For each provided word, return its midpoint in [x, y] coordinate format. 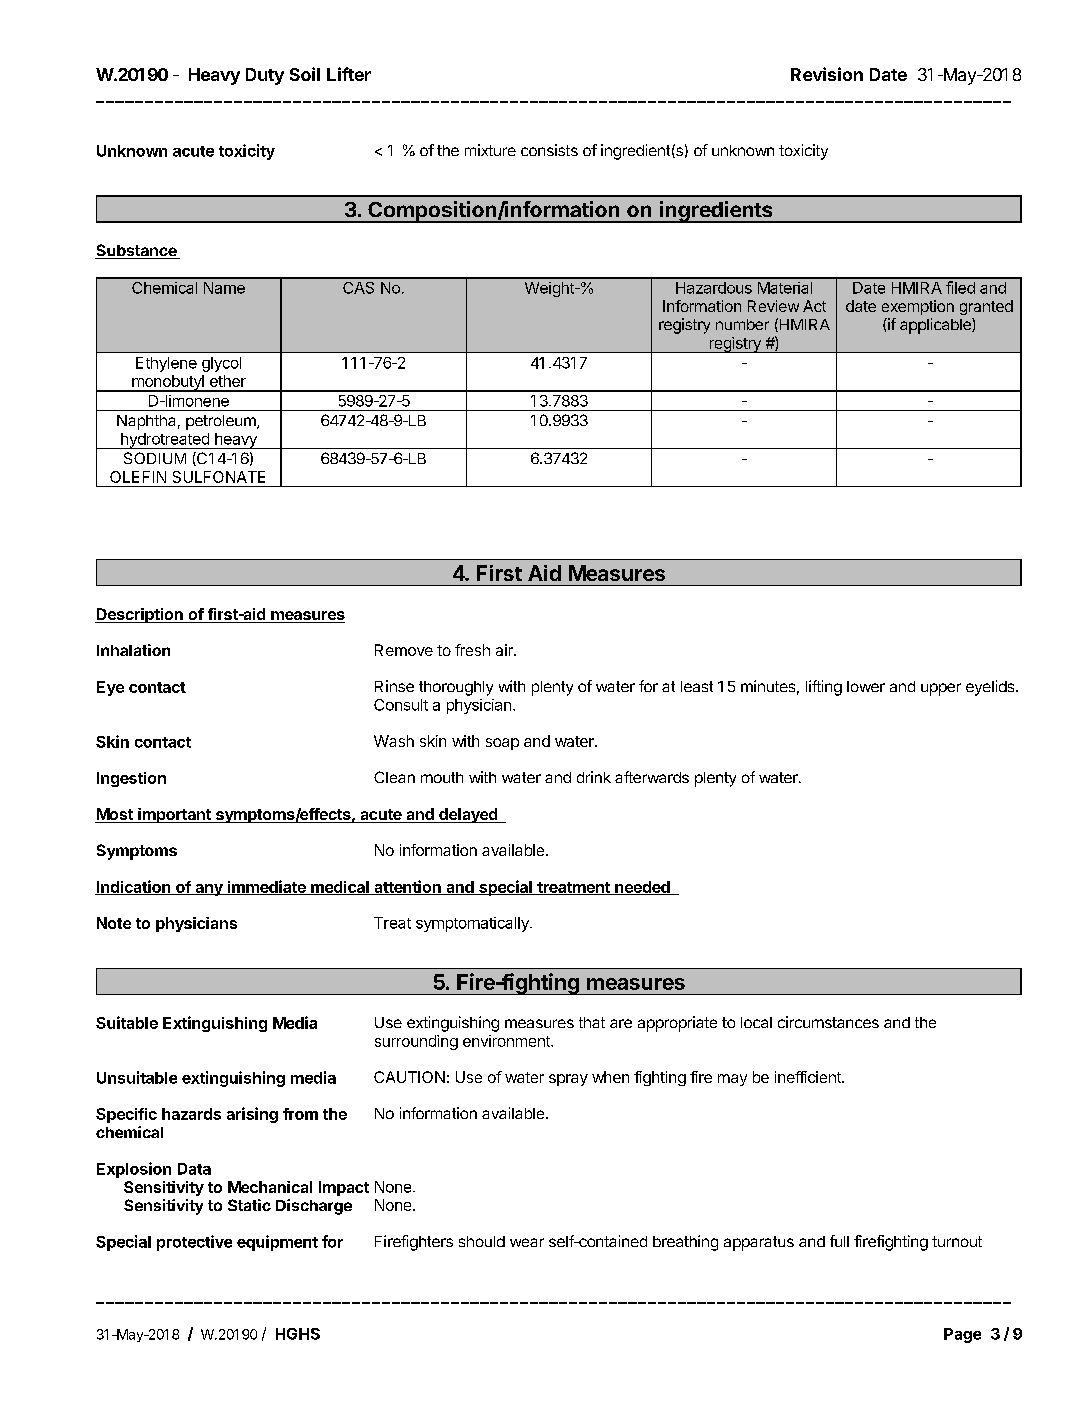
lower [866, 686]
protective [194, 1243]
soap [502, 744]
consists [549, 150]
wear [527, 1242]
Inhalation [133, 650]
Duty [265, 76]
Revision [827, 74]
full [839, 1241]
